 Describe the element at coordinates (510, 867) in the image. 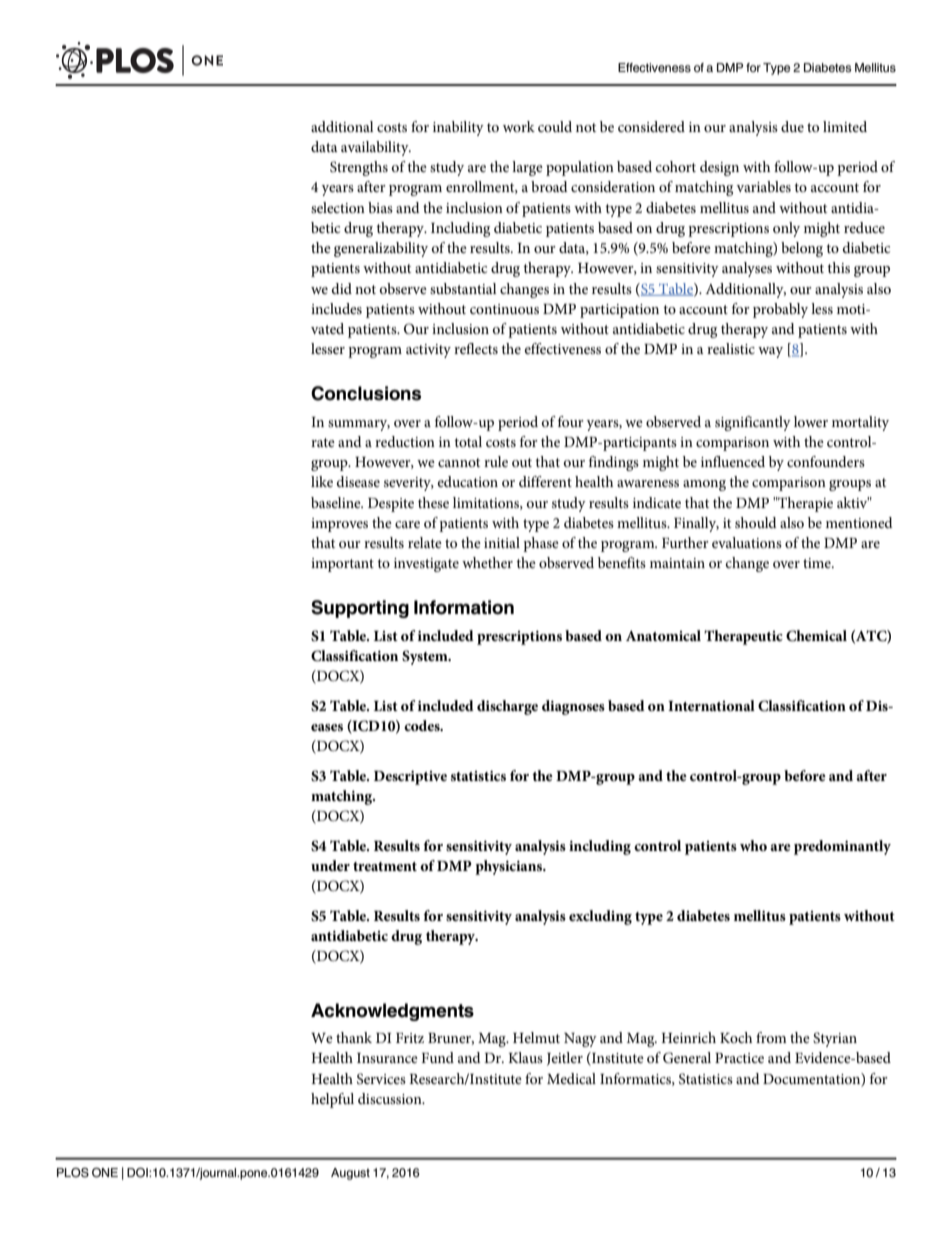

I see `physicians` at that location.
